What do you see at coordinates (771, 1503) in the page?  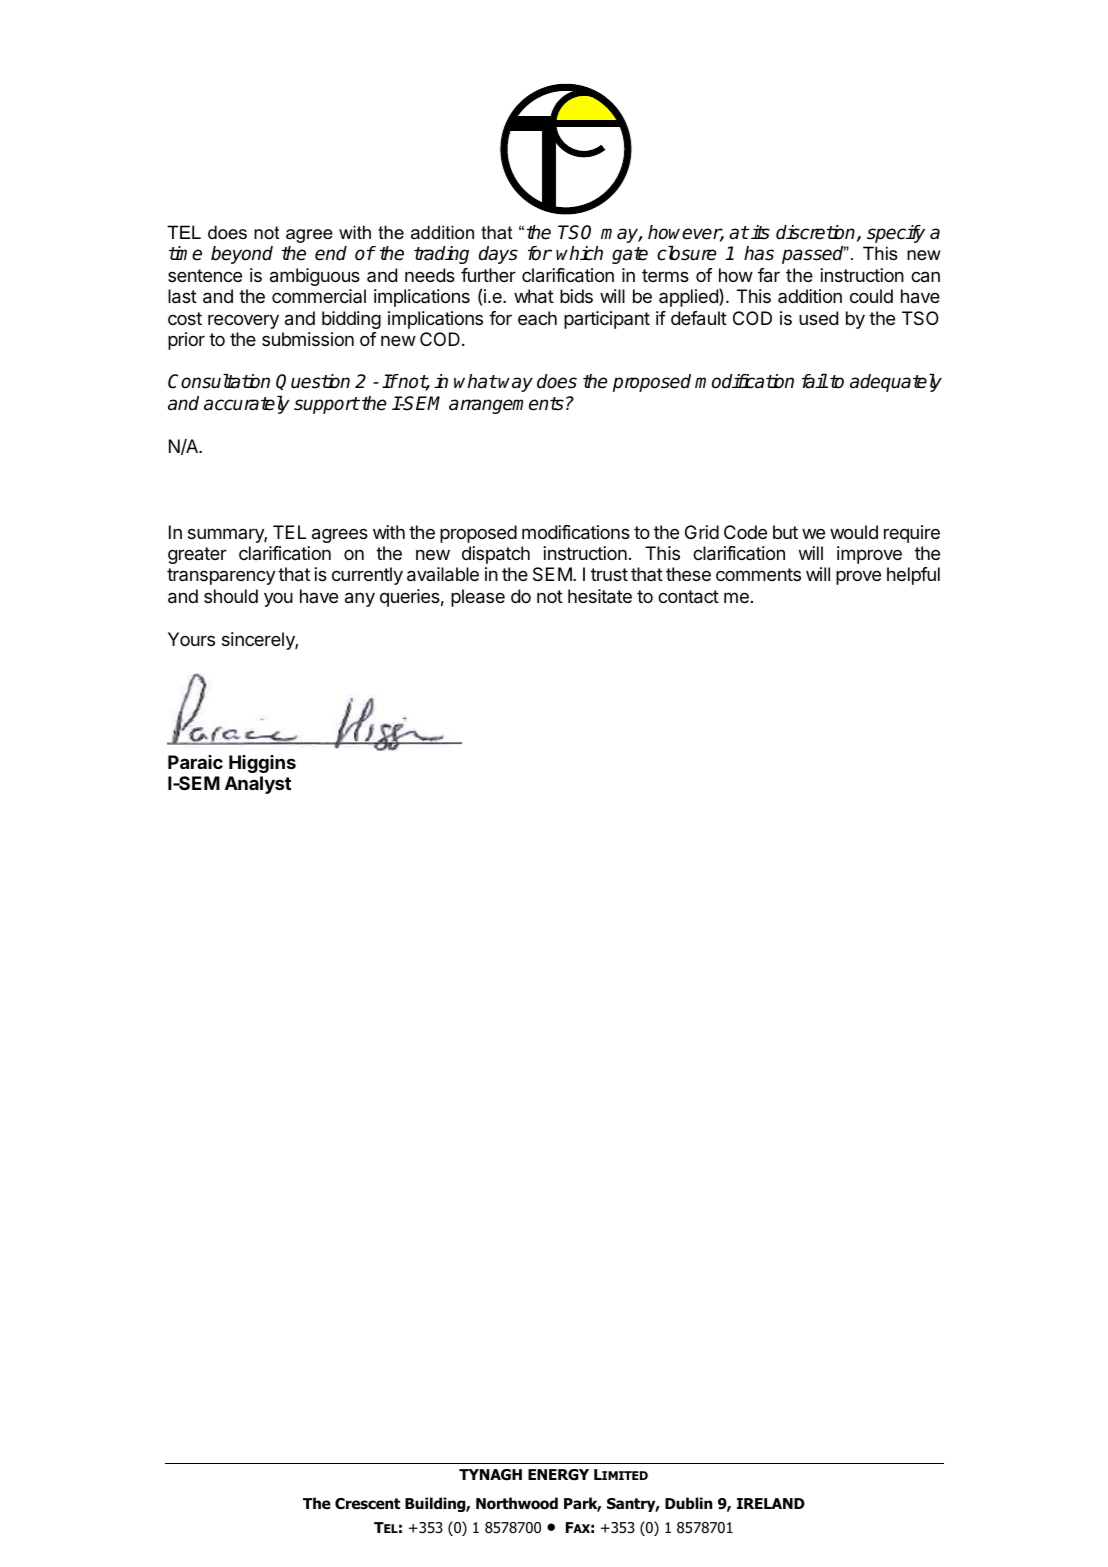 I see `IRELAND` at bounding box center [771, 1503].
